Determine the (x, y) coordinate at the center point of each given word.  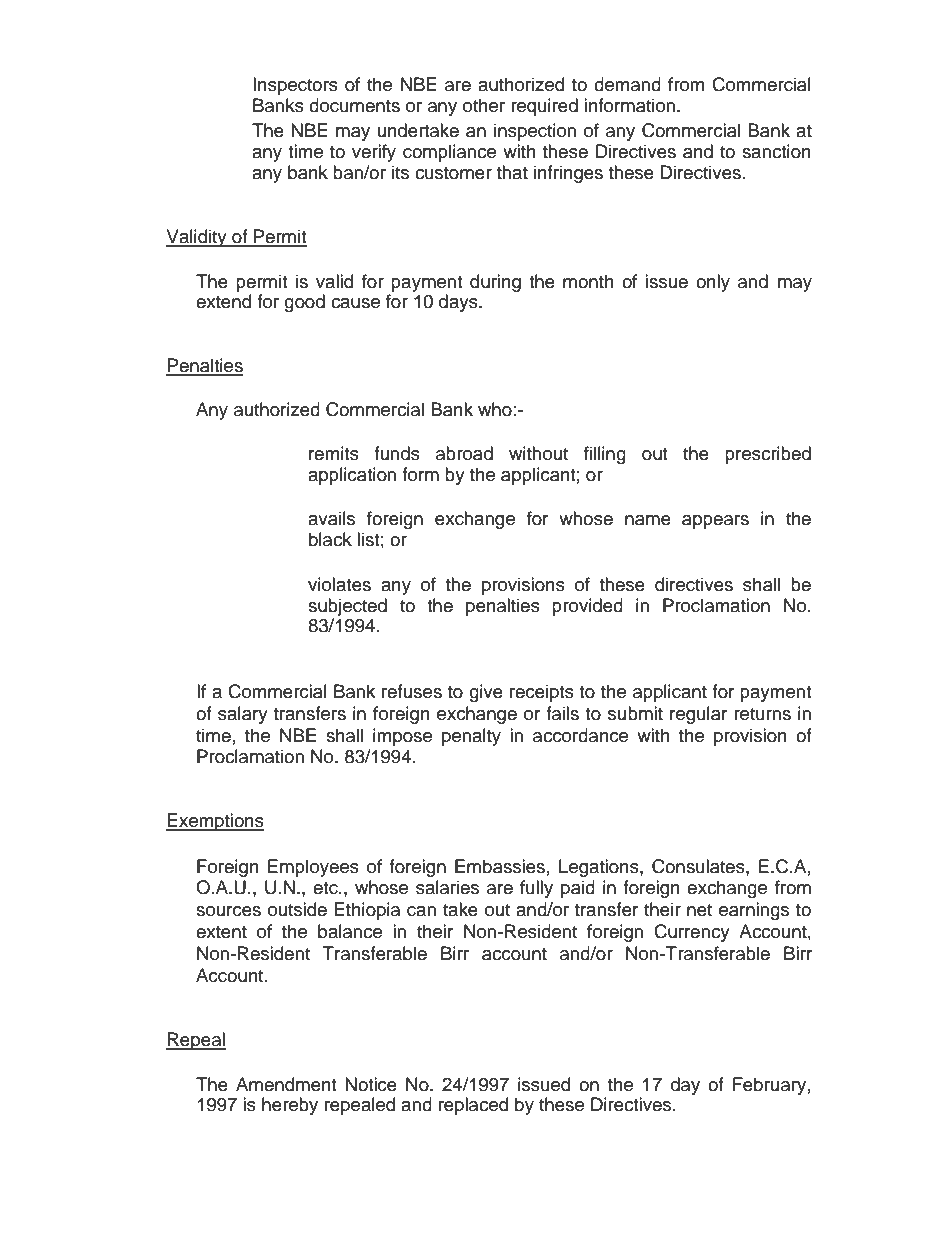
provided (587, 607)
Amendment (286, 1084)
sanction (776, 151)
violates (339, 584)
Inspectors (295, 86)
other (484, 105)
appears (715, 522)
